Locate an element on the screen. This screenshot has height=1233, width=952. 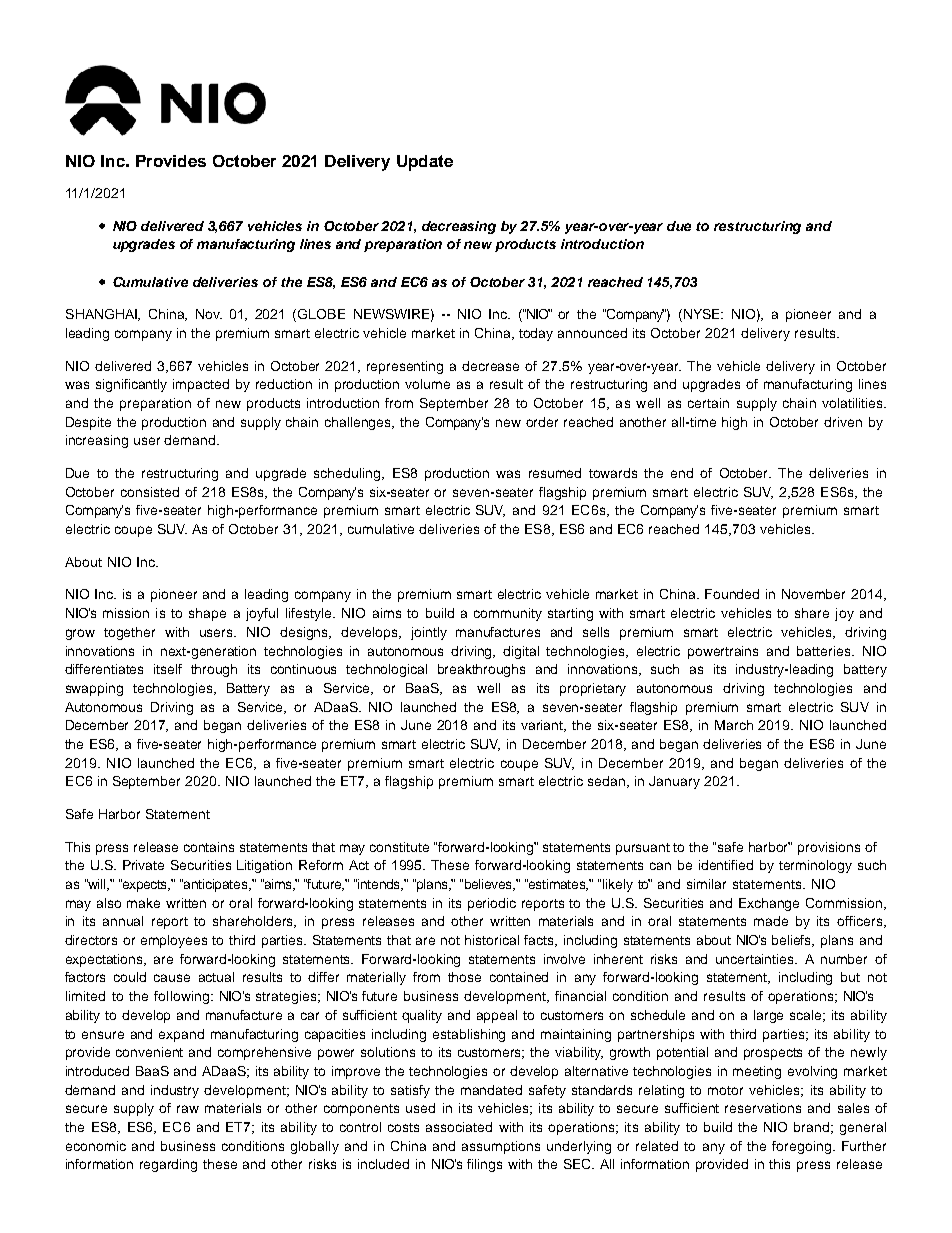
variant is located at coordinates (543, 726).
